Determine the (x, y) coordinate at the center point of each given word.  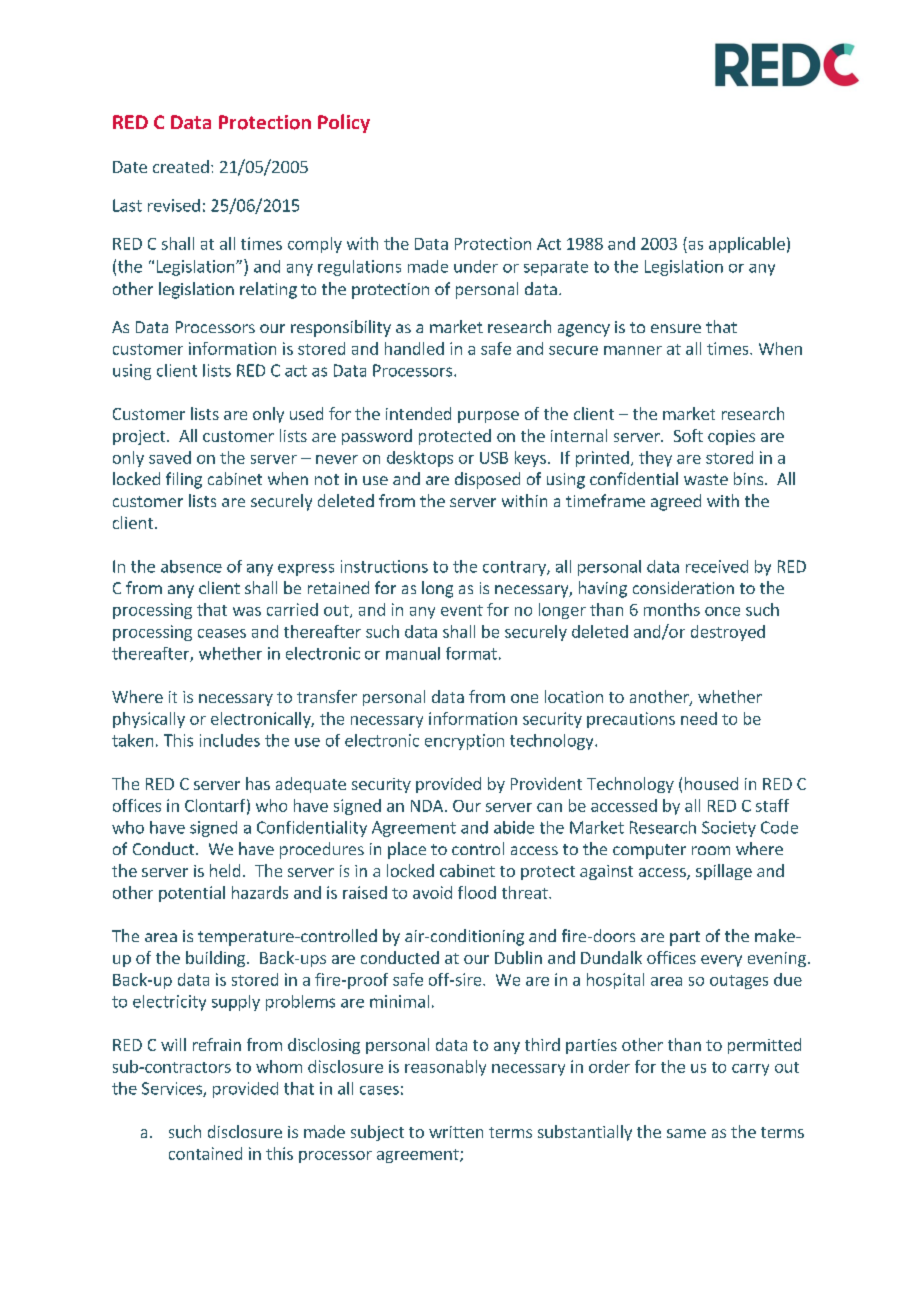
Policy (344, 123)
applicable (747, 245)
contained (205, 1153)
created (181, 166)
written (456, 1132)
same (686, 1133)
